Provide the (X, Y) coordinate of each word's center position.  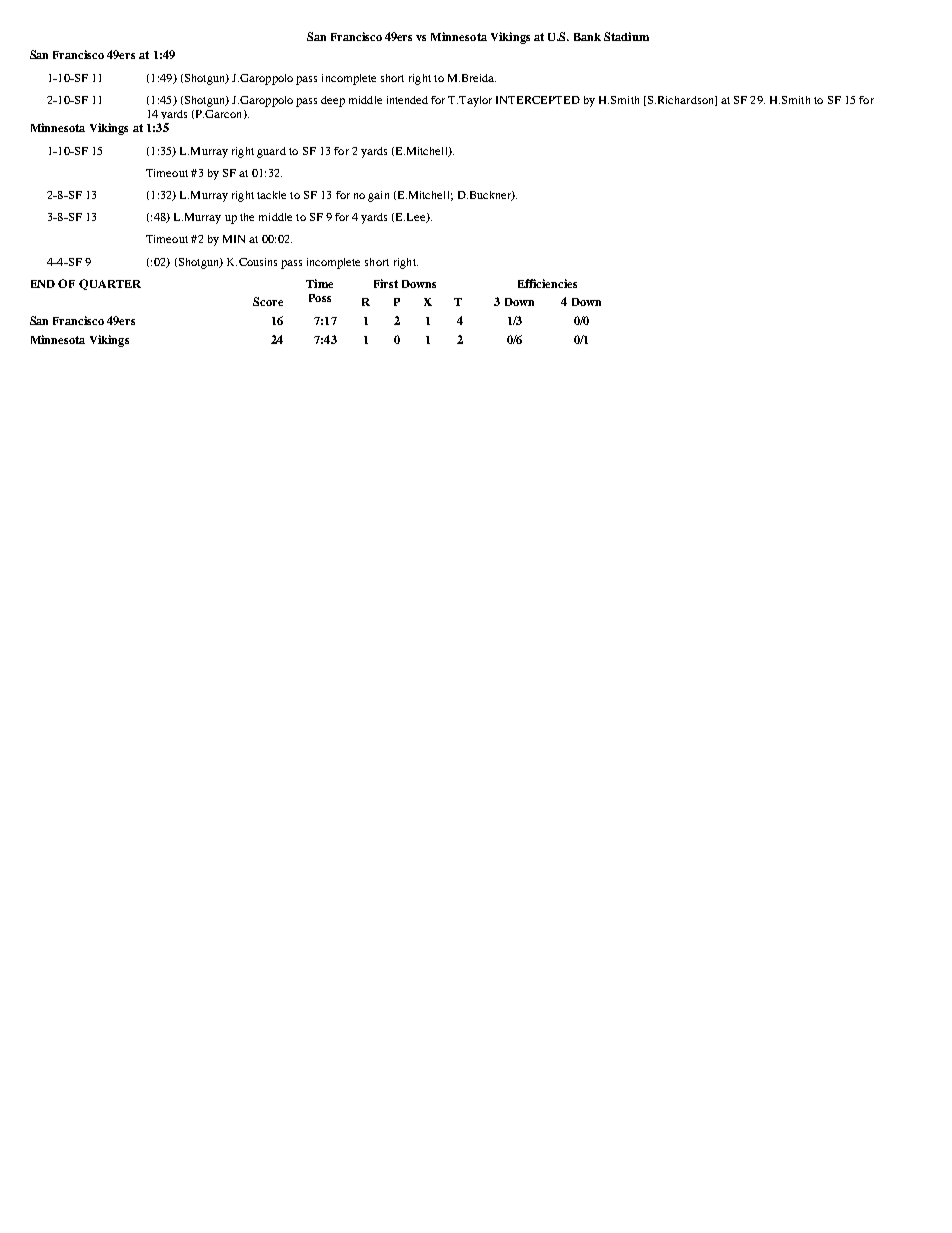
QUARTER (110, 284)
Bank (587, 37)
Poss (320, 298)
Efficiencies (547, 283)
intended (407, 100)
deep (333, 101)
